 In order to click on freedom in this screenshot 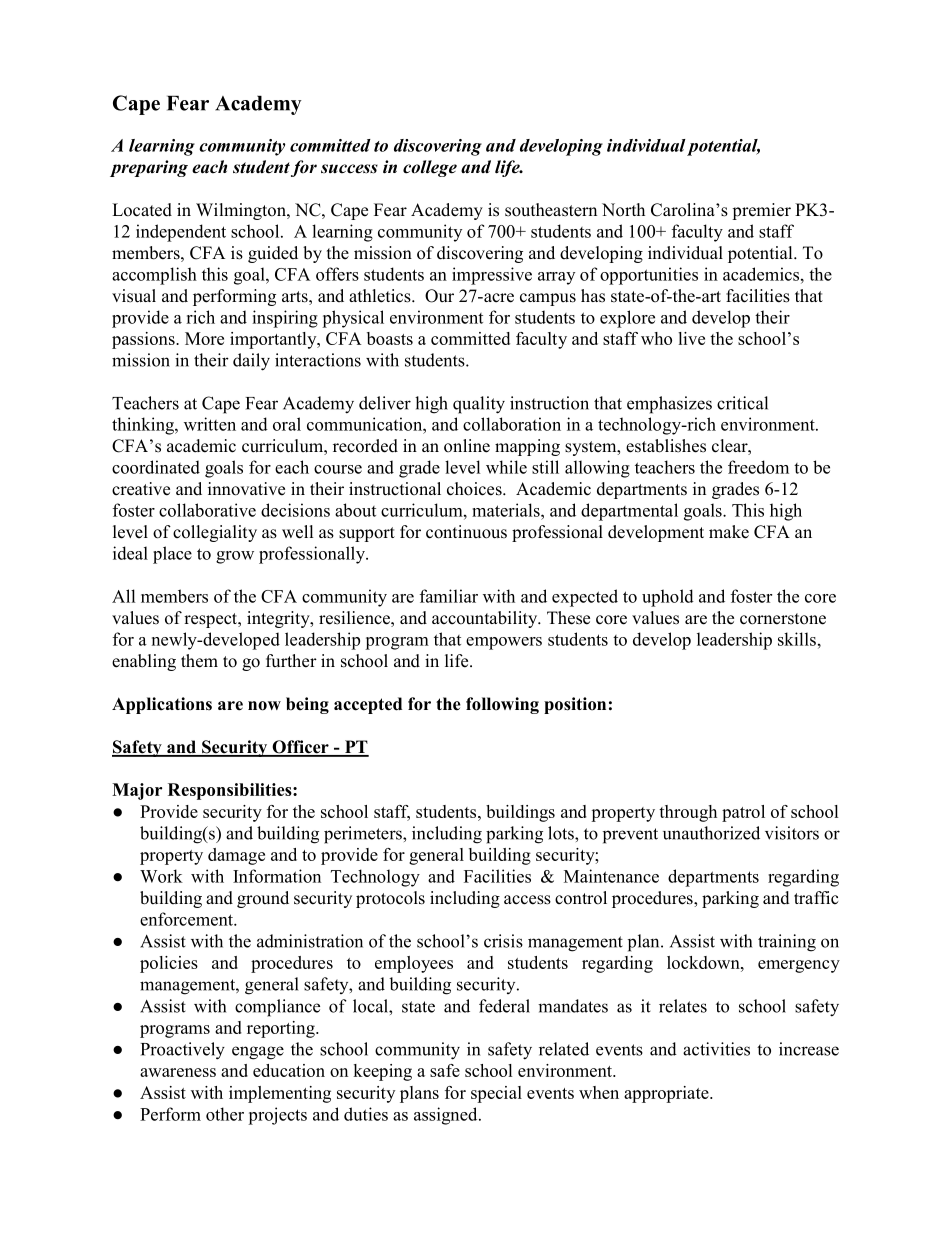, I will do `click(758, 467)`.
